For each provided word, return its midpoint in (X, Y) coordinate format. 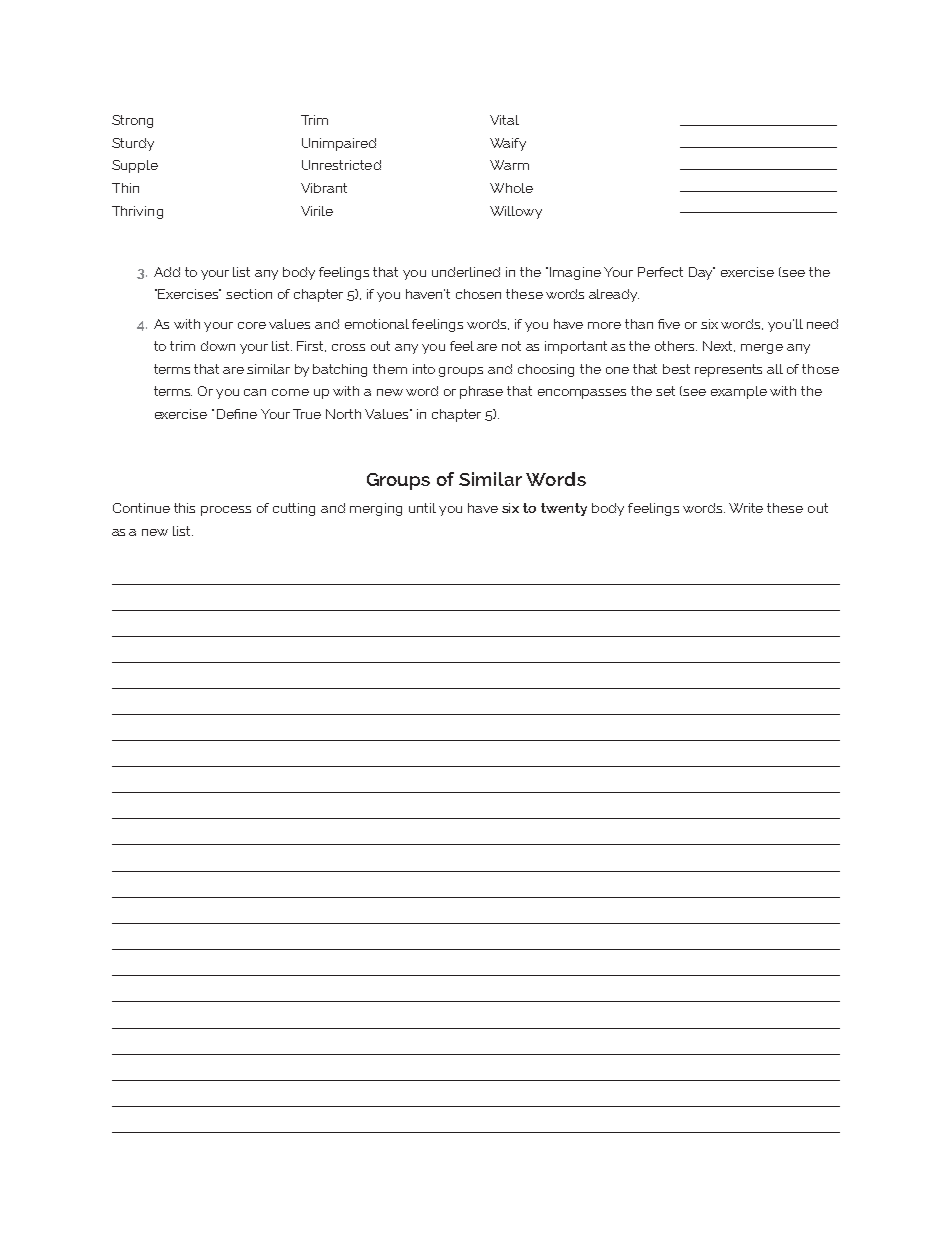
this (184, 508)
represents (728, 370)
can (255, 392)
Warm (509, 165)
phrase (481, 392)
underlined (466, 272)
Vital (504, 120)
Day (702, 273)
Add (167, 272)
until (422, 508)
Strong (132, 121)
